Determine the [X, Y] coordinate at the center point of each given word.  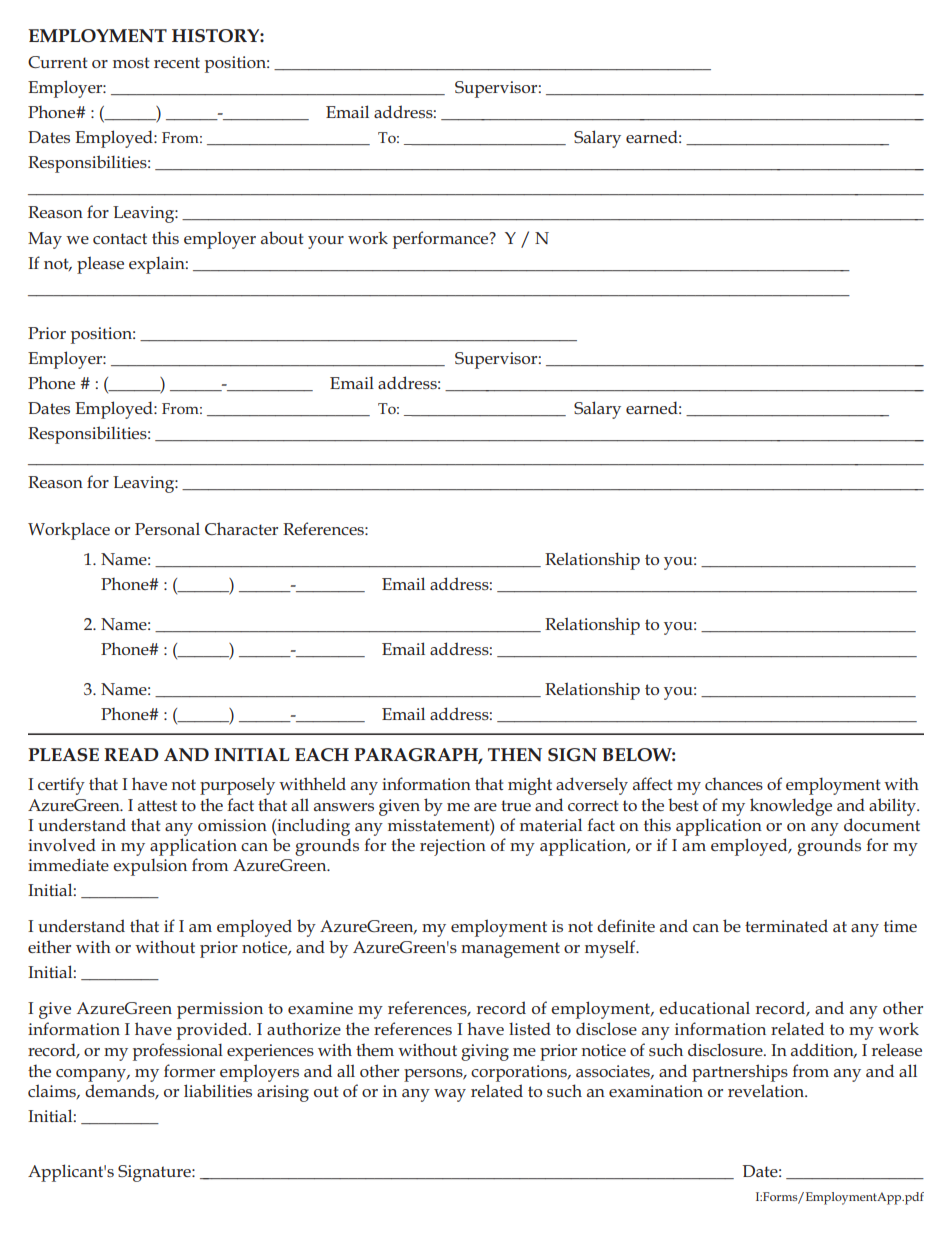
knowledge [791, 807]
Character [241, 528]
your [326, 242]
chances [734, 783]
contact [120, 238]
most [131, 62]
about [282, 237]
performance [442, 240]
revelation [767, 1090]
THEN [515, 754]
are [485, 807]
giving [485, 1052]
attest [157, 805]
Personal [167, 528]
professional [178, 1052]
